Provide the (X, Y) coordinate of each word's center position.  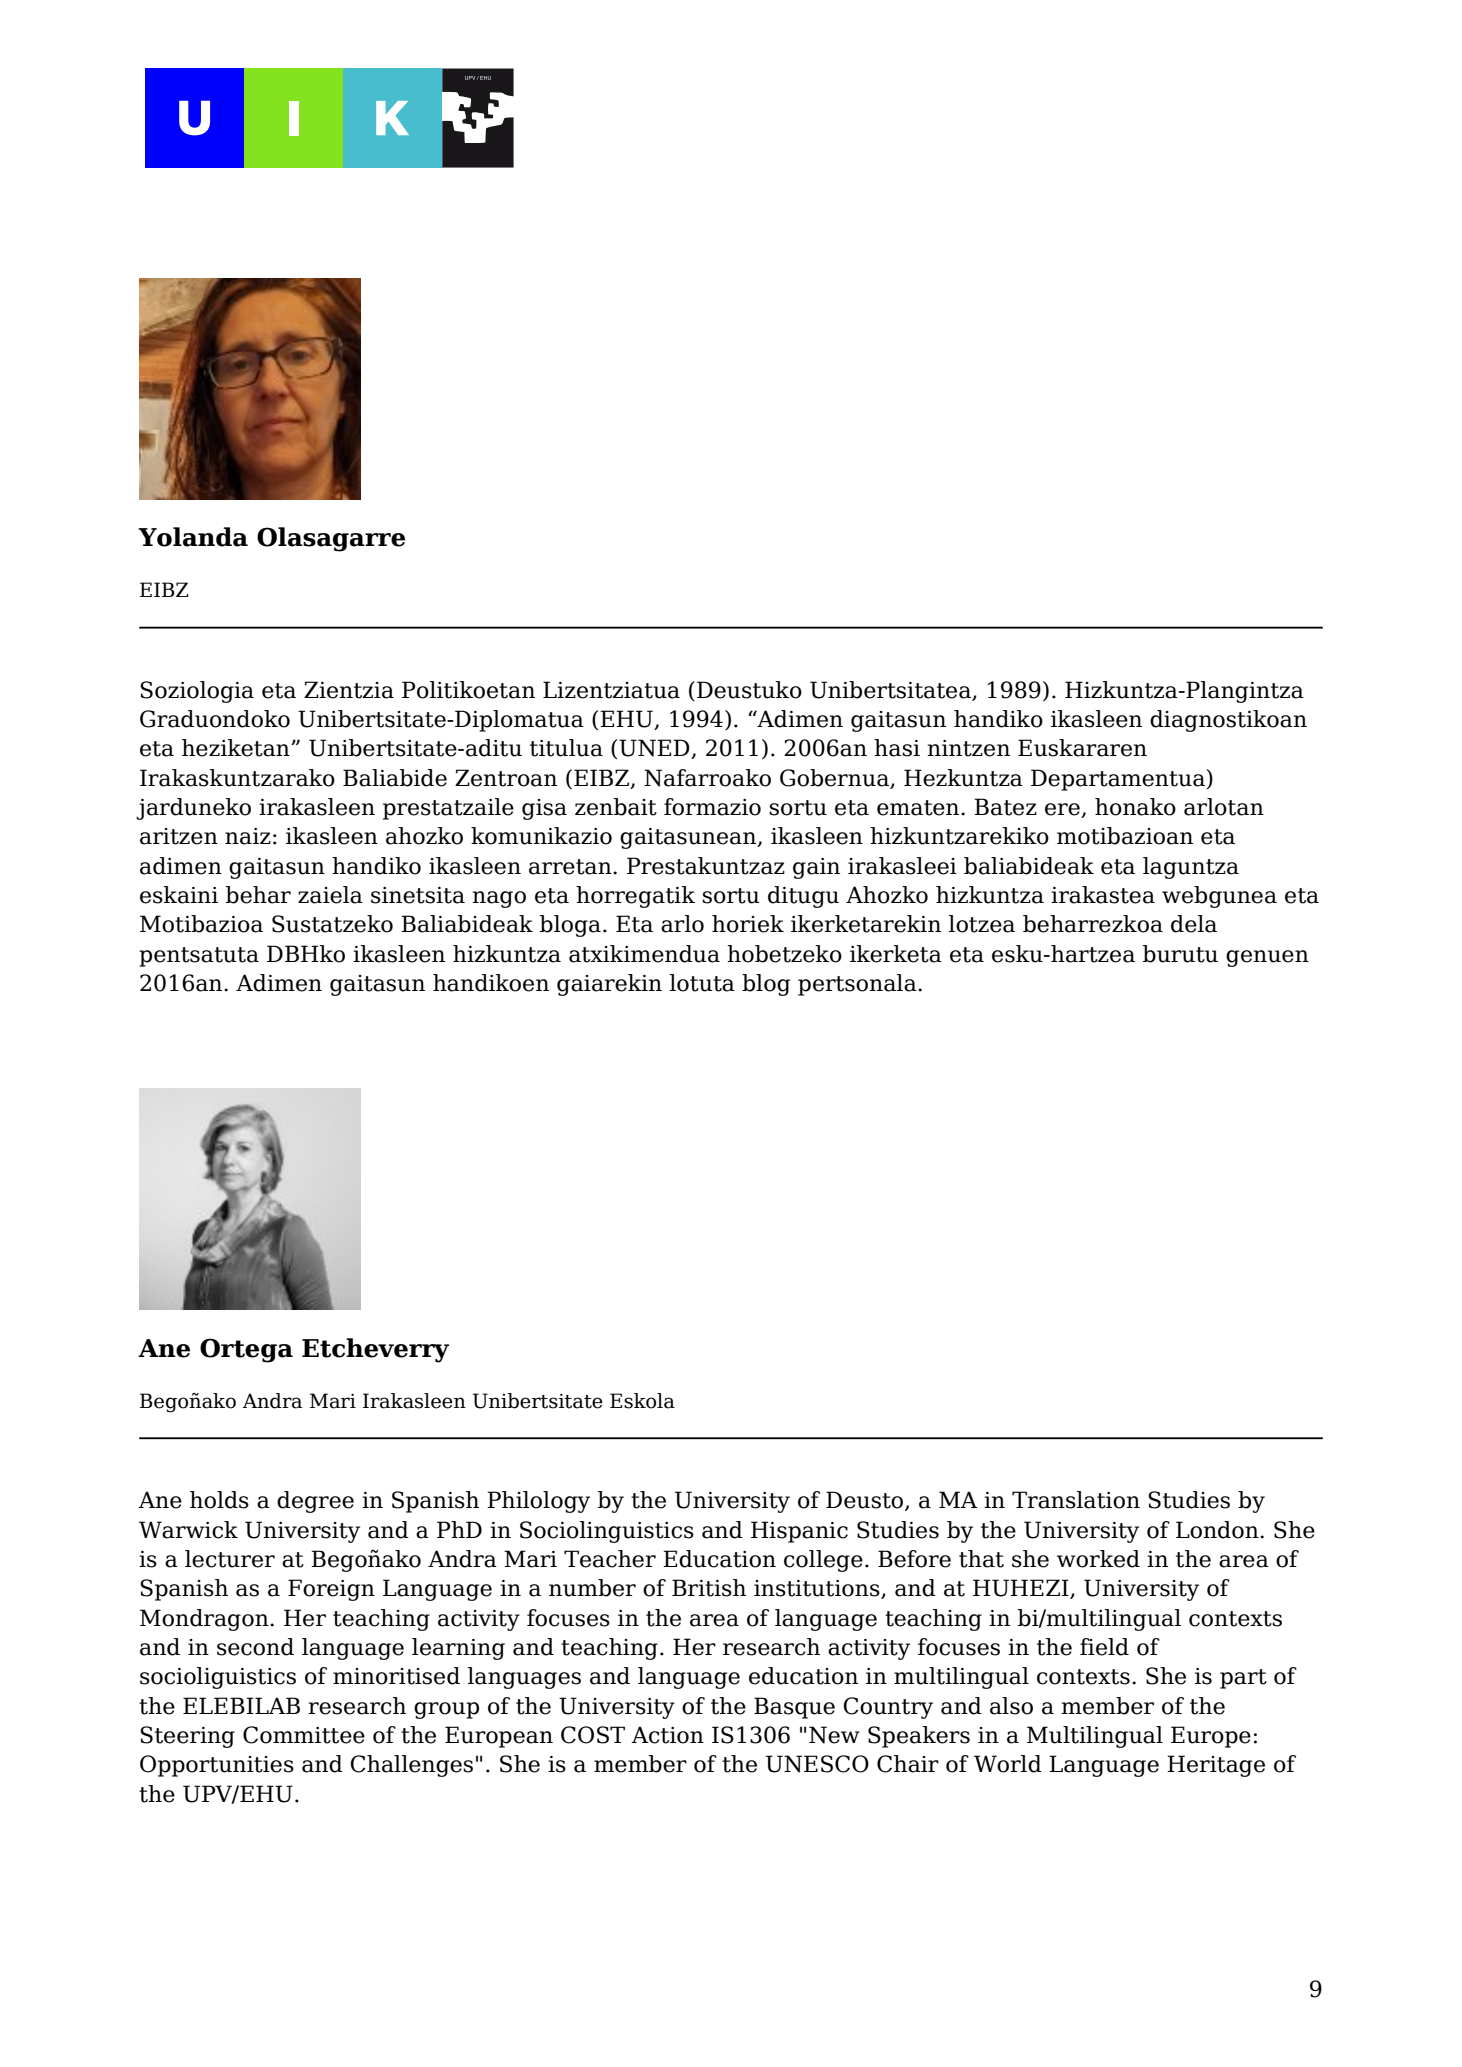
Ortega (246, 1350)
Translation (1076, 1500)
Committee (304, 1735)
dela (1194, 924)
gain (816, 868)
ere (1063, 810)
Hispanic (799, 1532)
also (1011, 1706)
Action (667, 1735)
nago (499, 899)
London (1218, 1530)
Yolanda (193, 537)
